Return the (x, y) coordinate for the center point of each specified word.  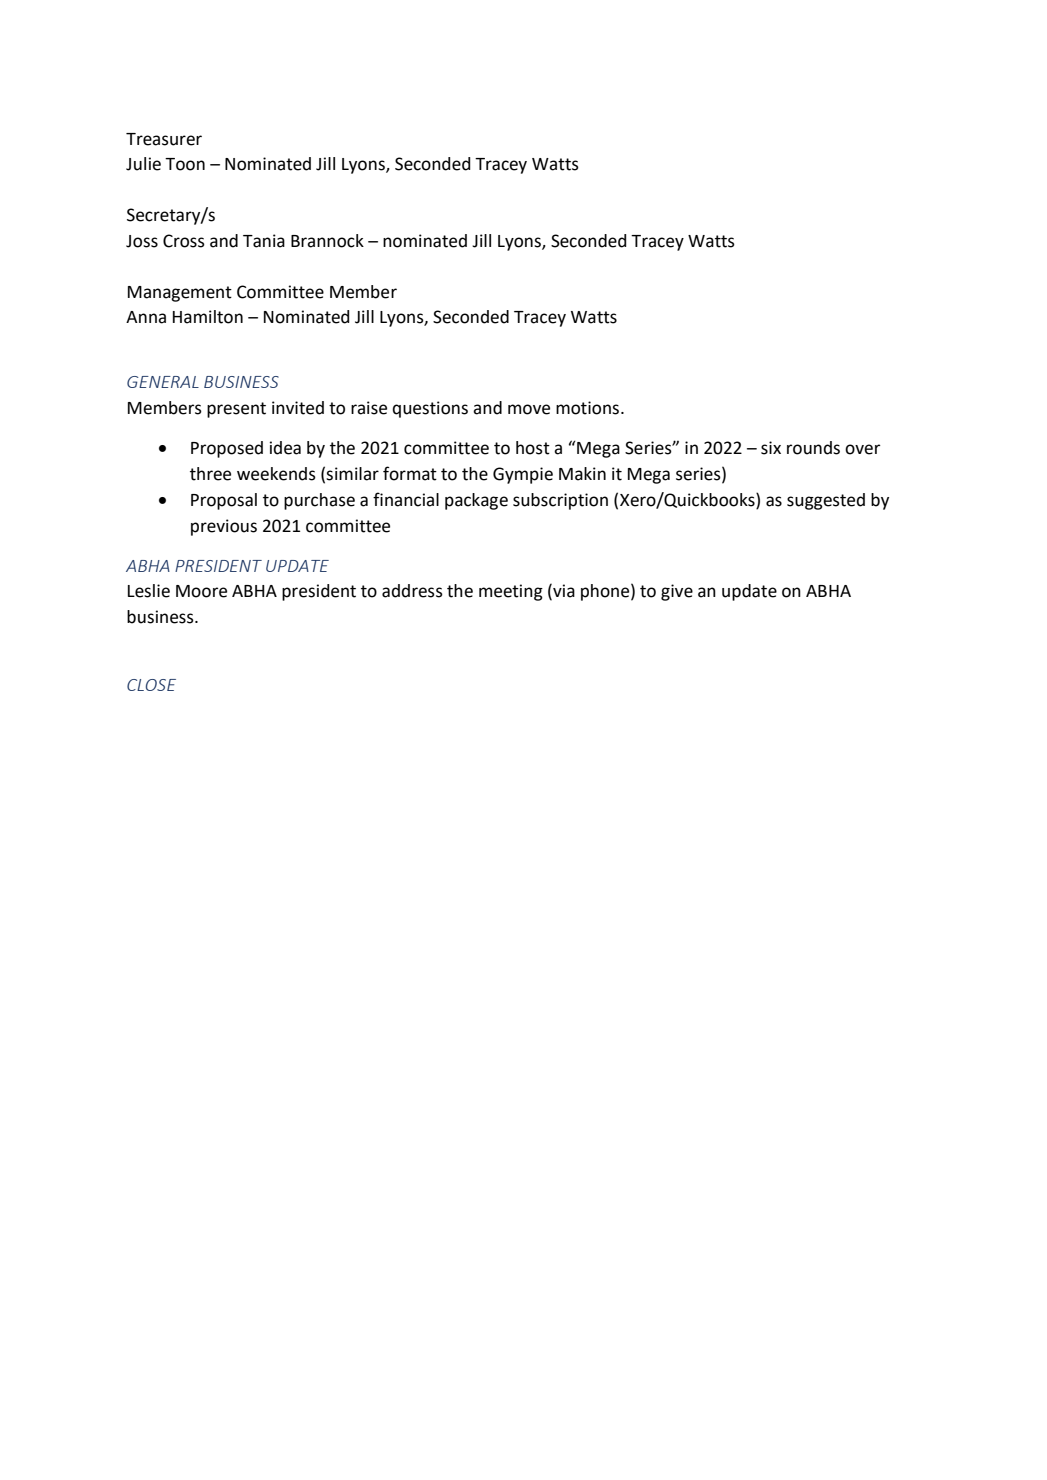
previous (224, 527)
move (529, 409)
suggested (826, 501)
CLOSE (151, 685)
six (771, 448)
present (236, 410)
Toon (185, 164)
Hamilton (208, 317)
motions (589, 408)
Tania (264, 241)
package (476, 501)
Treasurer (164, 139)
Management (180, 294)
